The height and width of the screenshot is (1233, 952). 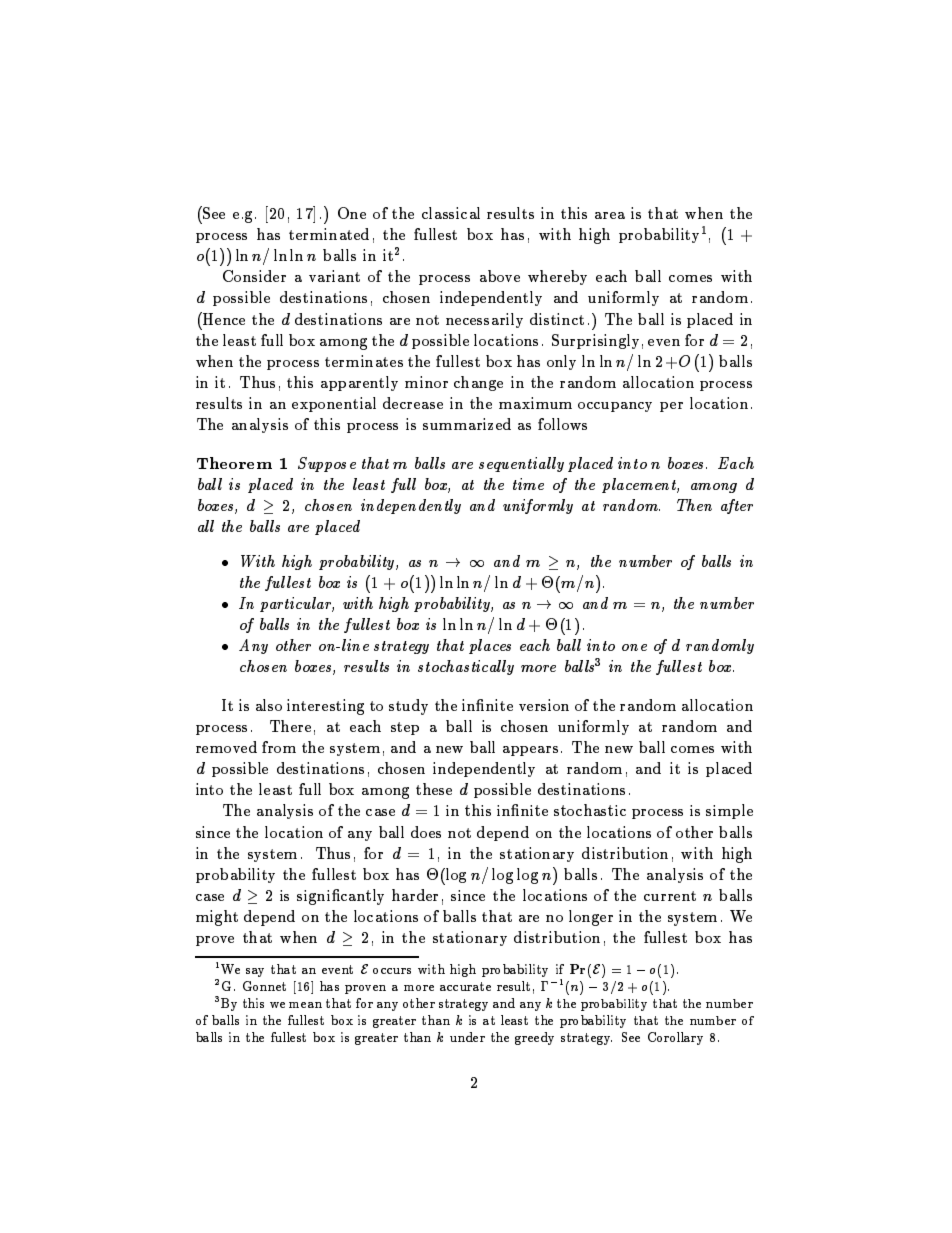 I want to click on time, so click(x=528, y=484).
